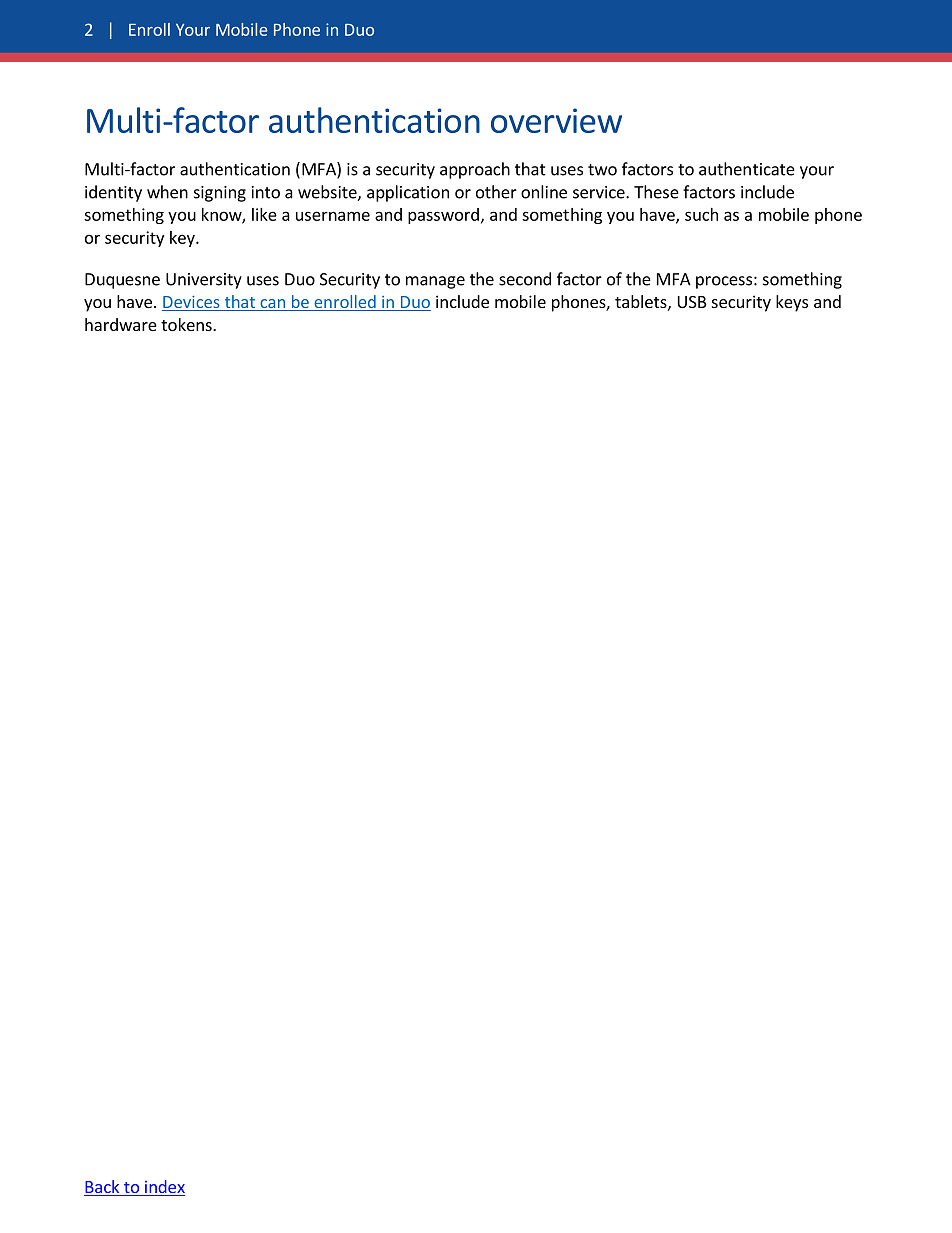 This page has height=1233, width=952. I want to click on manage, so click(435, 282).
